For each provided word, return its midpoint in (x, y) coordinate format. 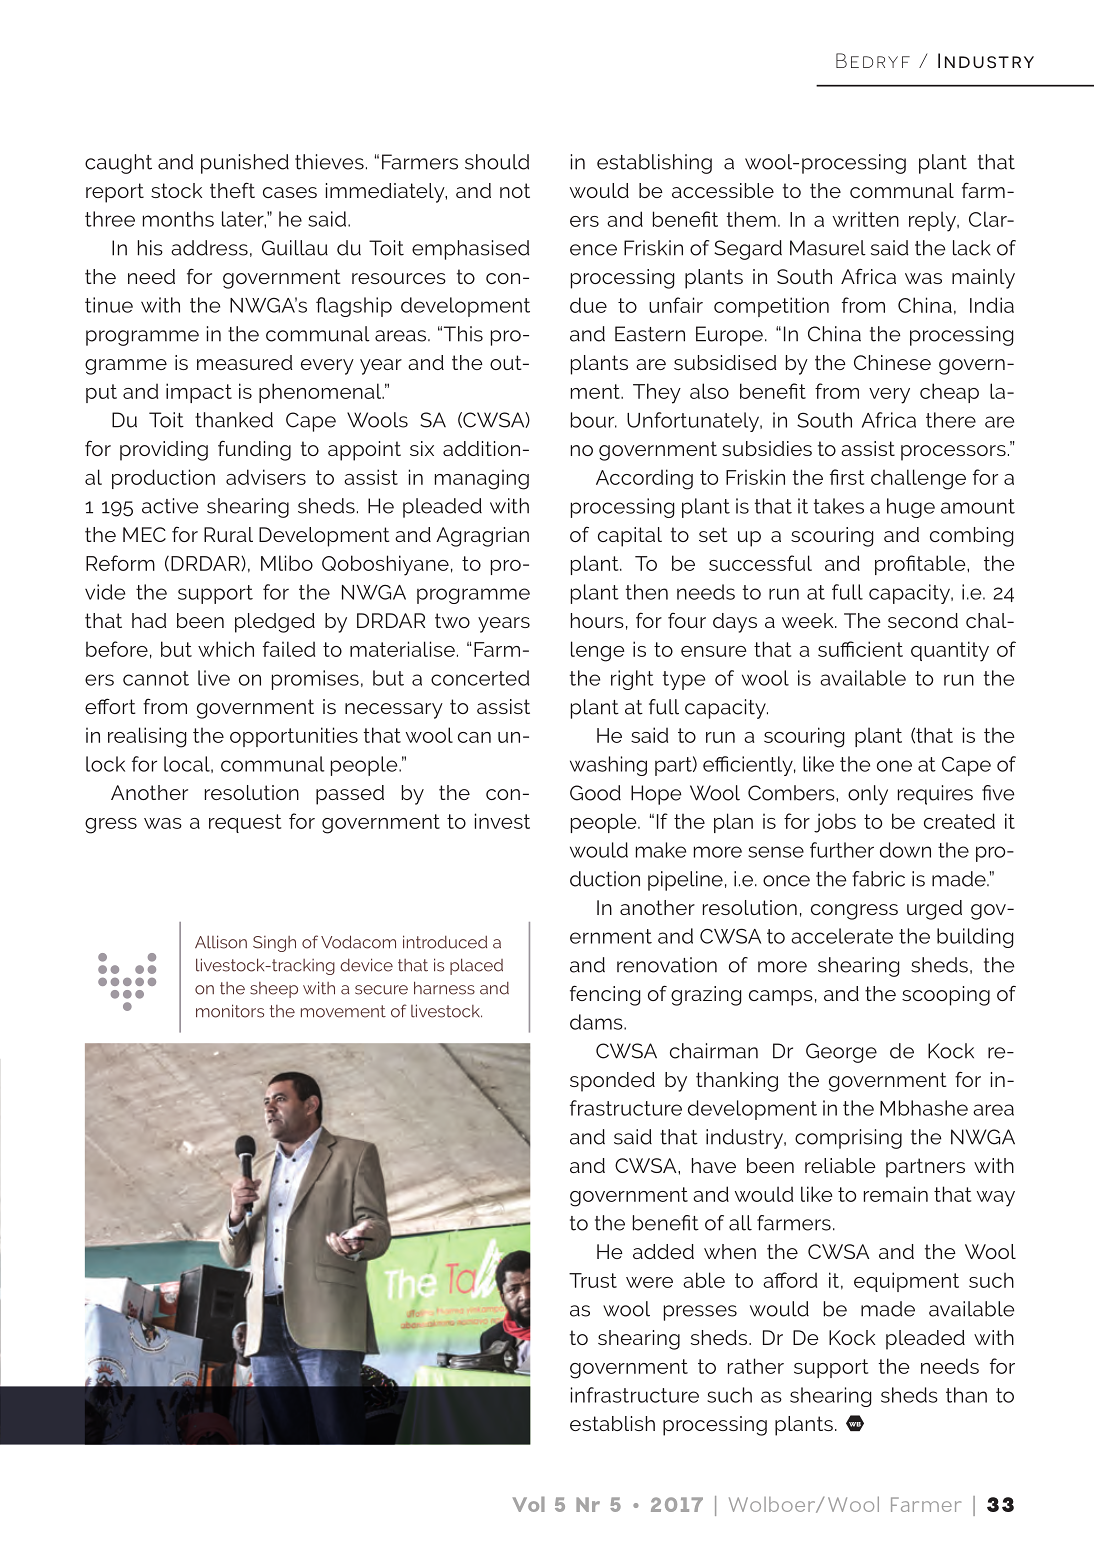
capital (630, 537)
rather (756, 1366)
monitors (230, 1011)
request (245, 823)
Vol (529, 1504)
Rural (228, 534)
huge (911, 508)
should (497, 162)
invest (502, 821)
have (714, 1165)
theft (232, 190)
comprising (848, 1139)
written (865, 219)
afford (790, 1280)
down (905, 850)
